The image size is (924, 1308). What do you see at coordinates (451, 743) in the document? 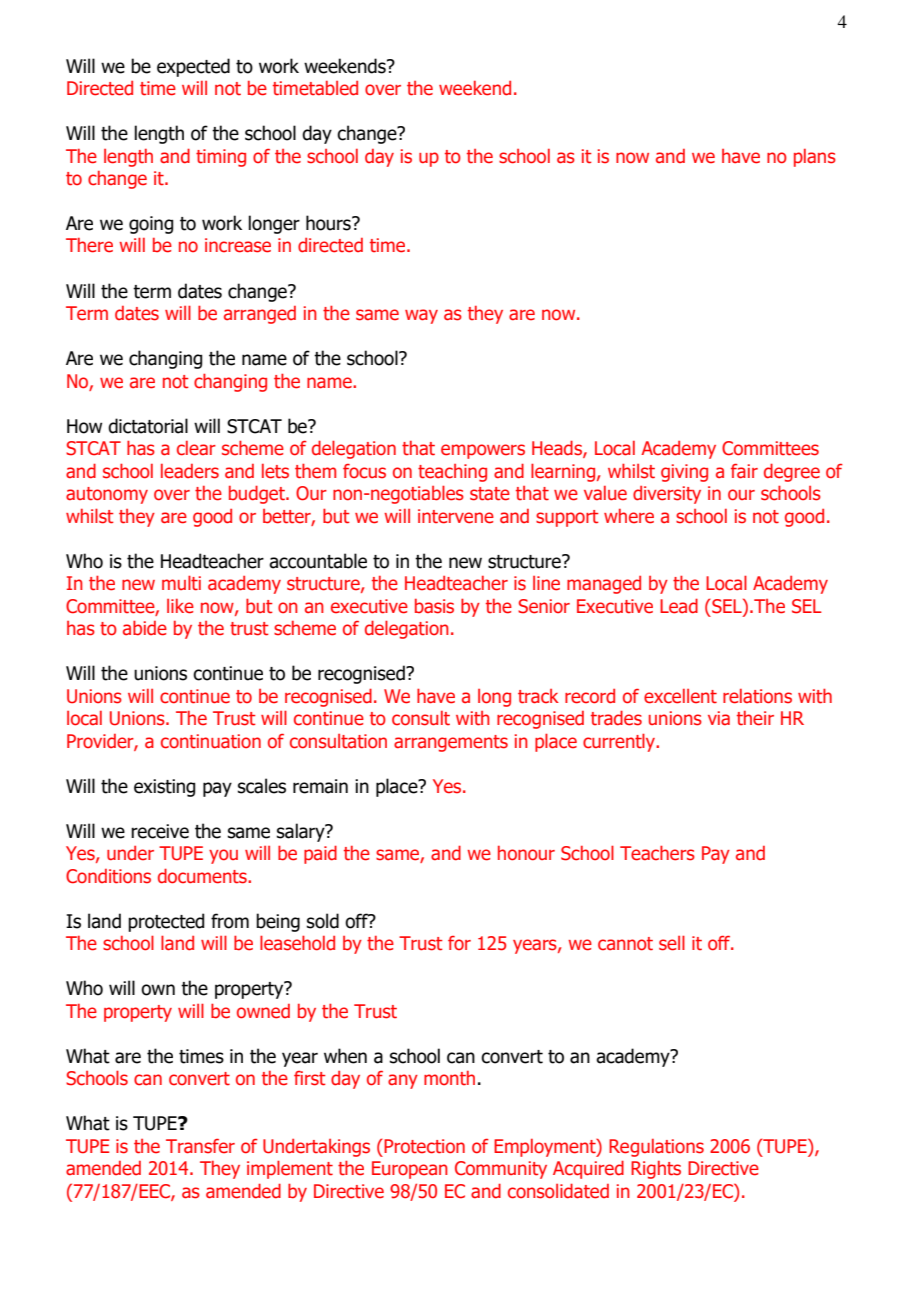
I see `arrangements` at bounding box center [451, 743].
